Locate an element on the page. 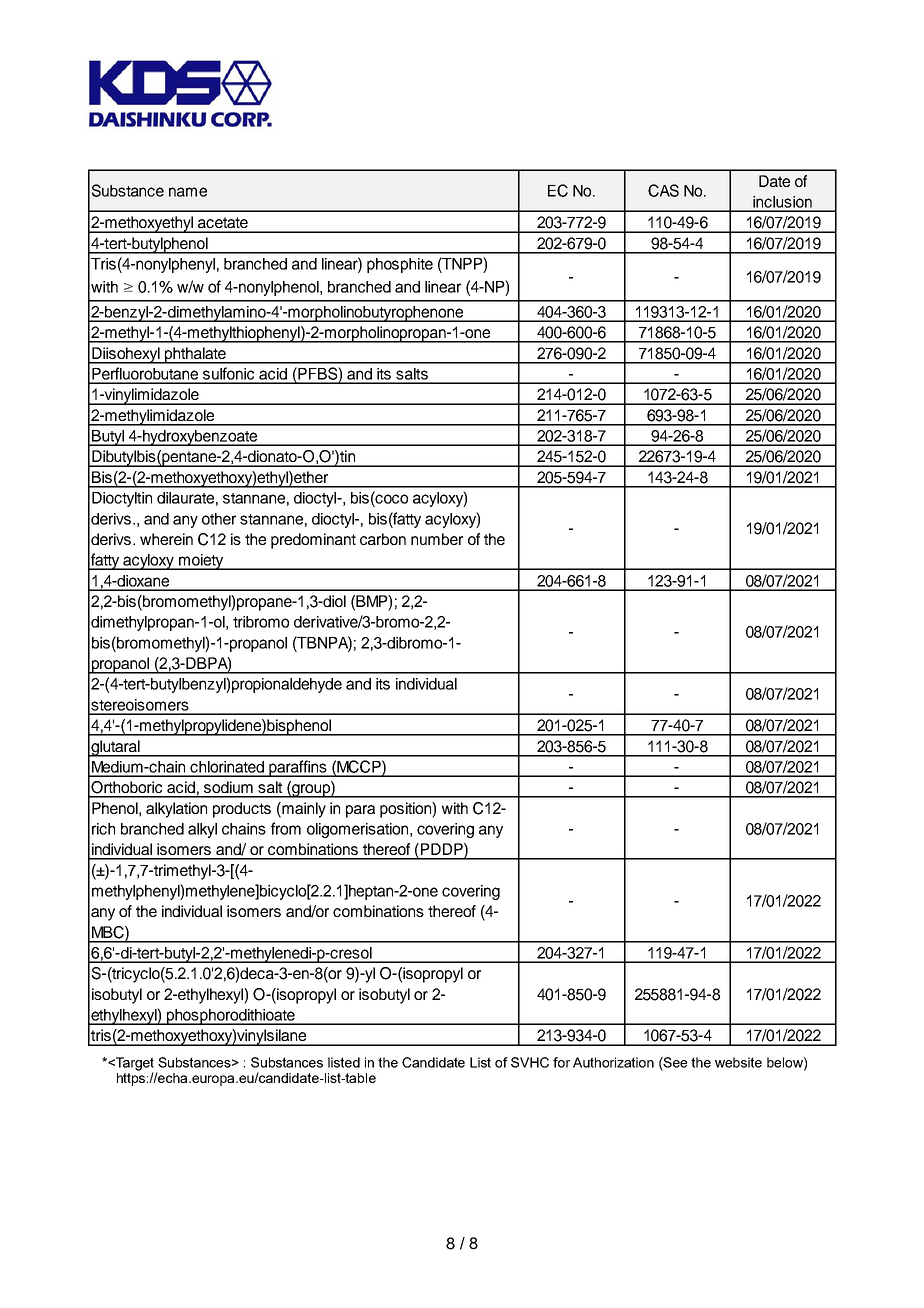 The image size is (924, 1308). carbon is located at coordinates (383, 539).
